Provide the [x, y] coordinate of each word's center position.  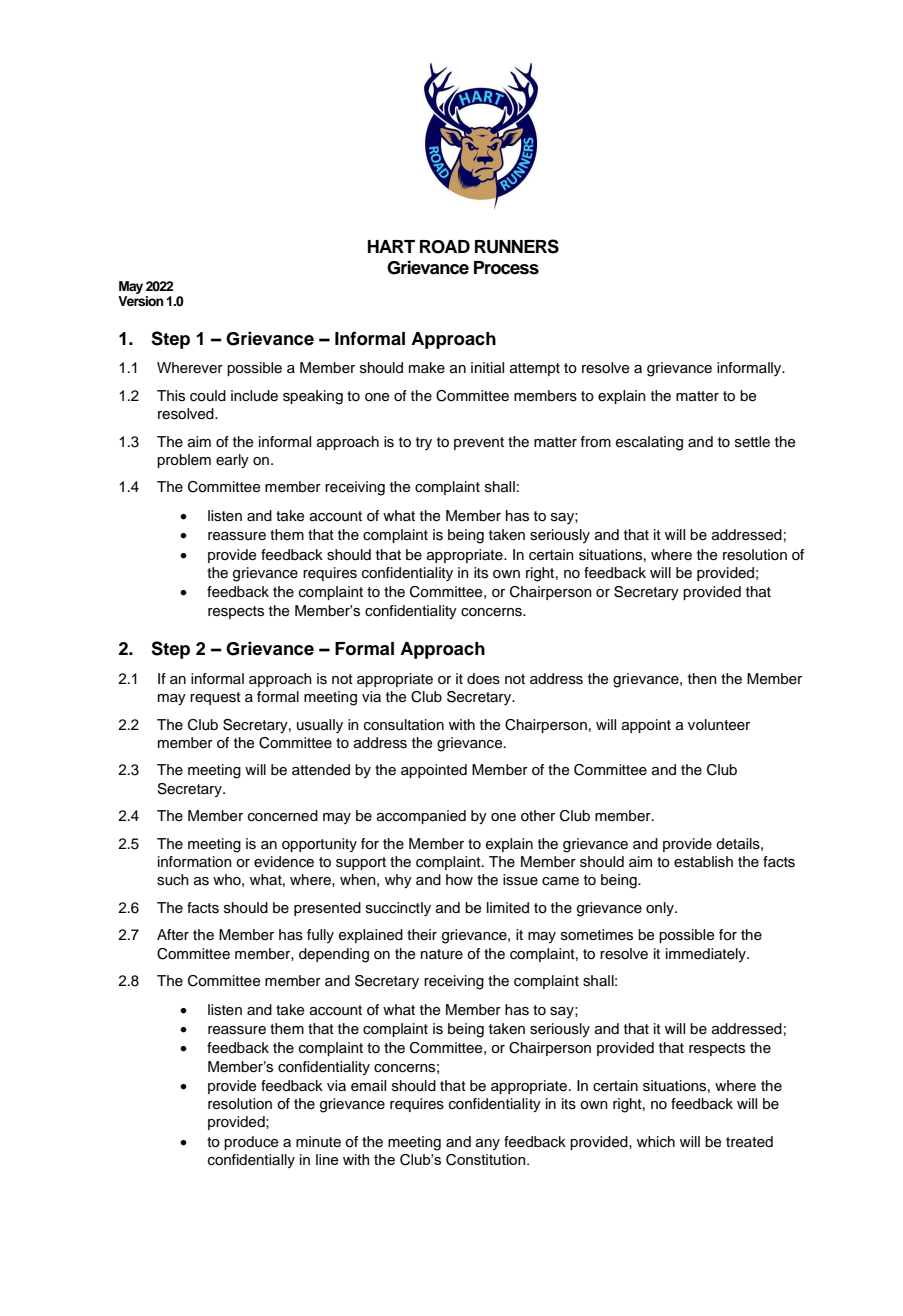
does [483, 679]
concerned [283, 816]
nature [442, 954]
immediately [707, 955]
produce [251, 1143]
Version [141, 301]
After [173, 935]
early [232, 461]
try [424, 443]
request [215, 698]
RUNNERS [517, 246]
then [702, 679]
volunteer [719, 725]
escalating [649, 443]
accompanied [421, 817]
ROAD [445, 247]
